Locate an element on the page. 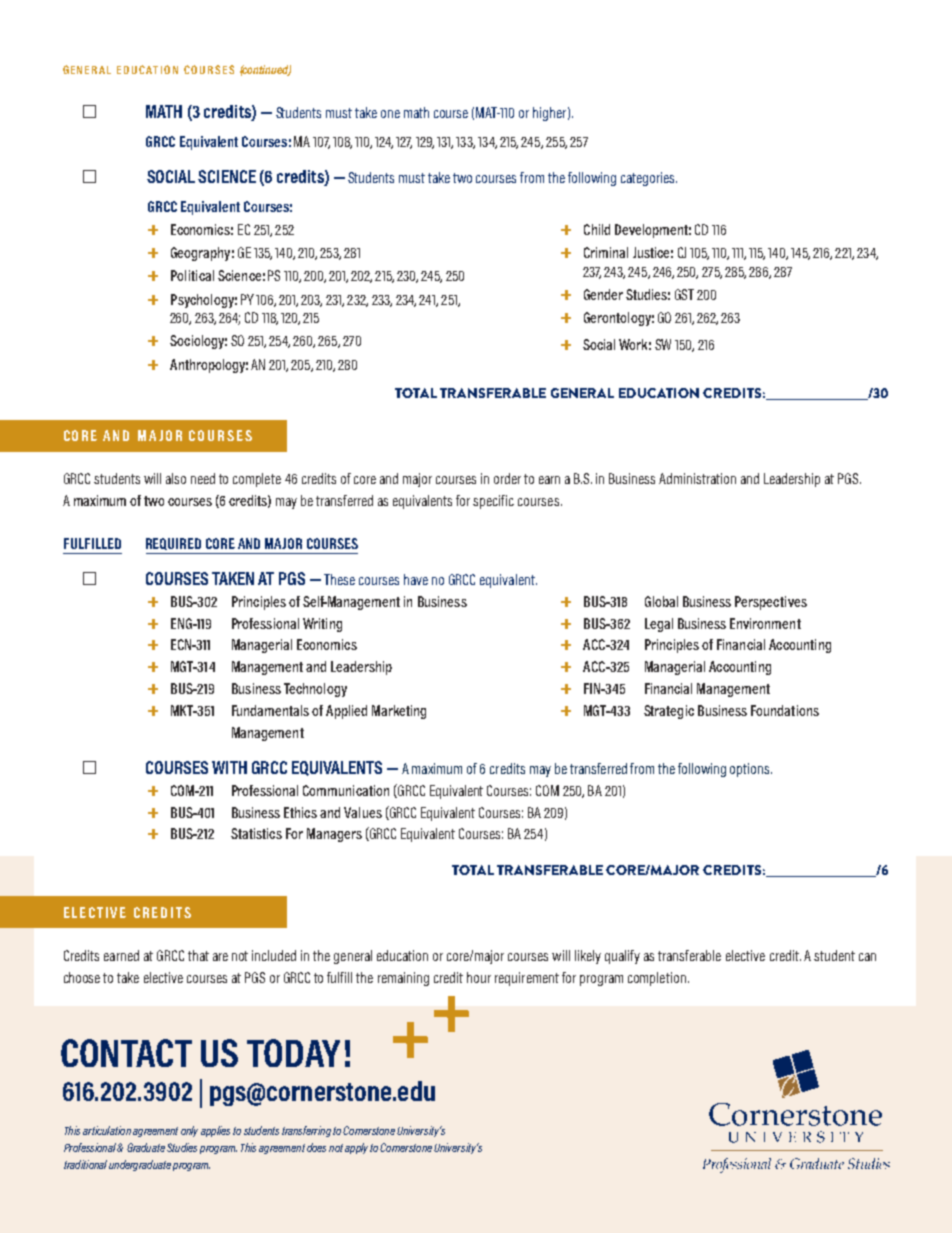 This page has height=1233, width=952. REQUIRED is located at coordinates (173, 544).
